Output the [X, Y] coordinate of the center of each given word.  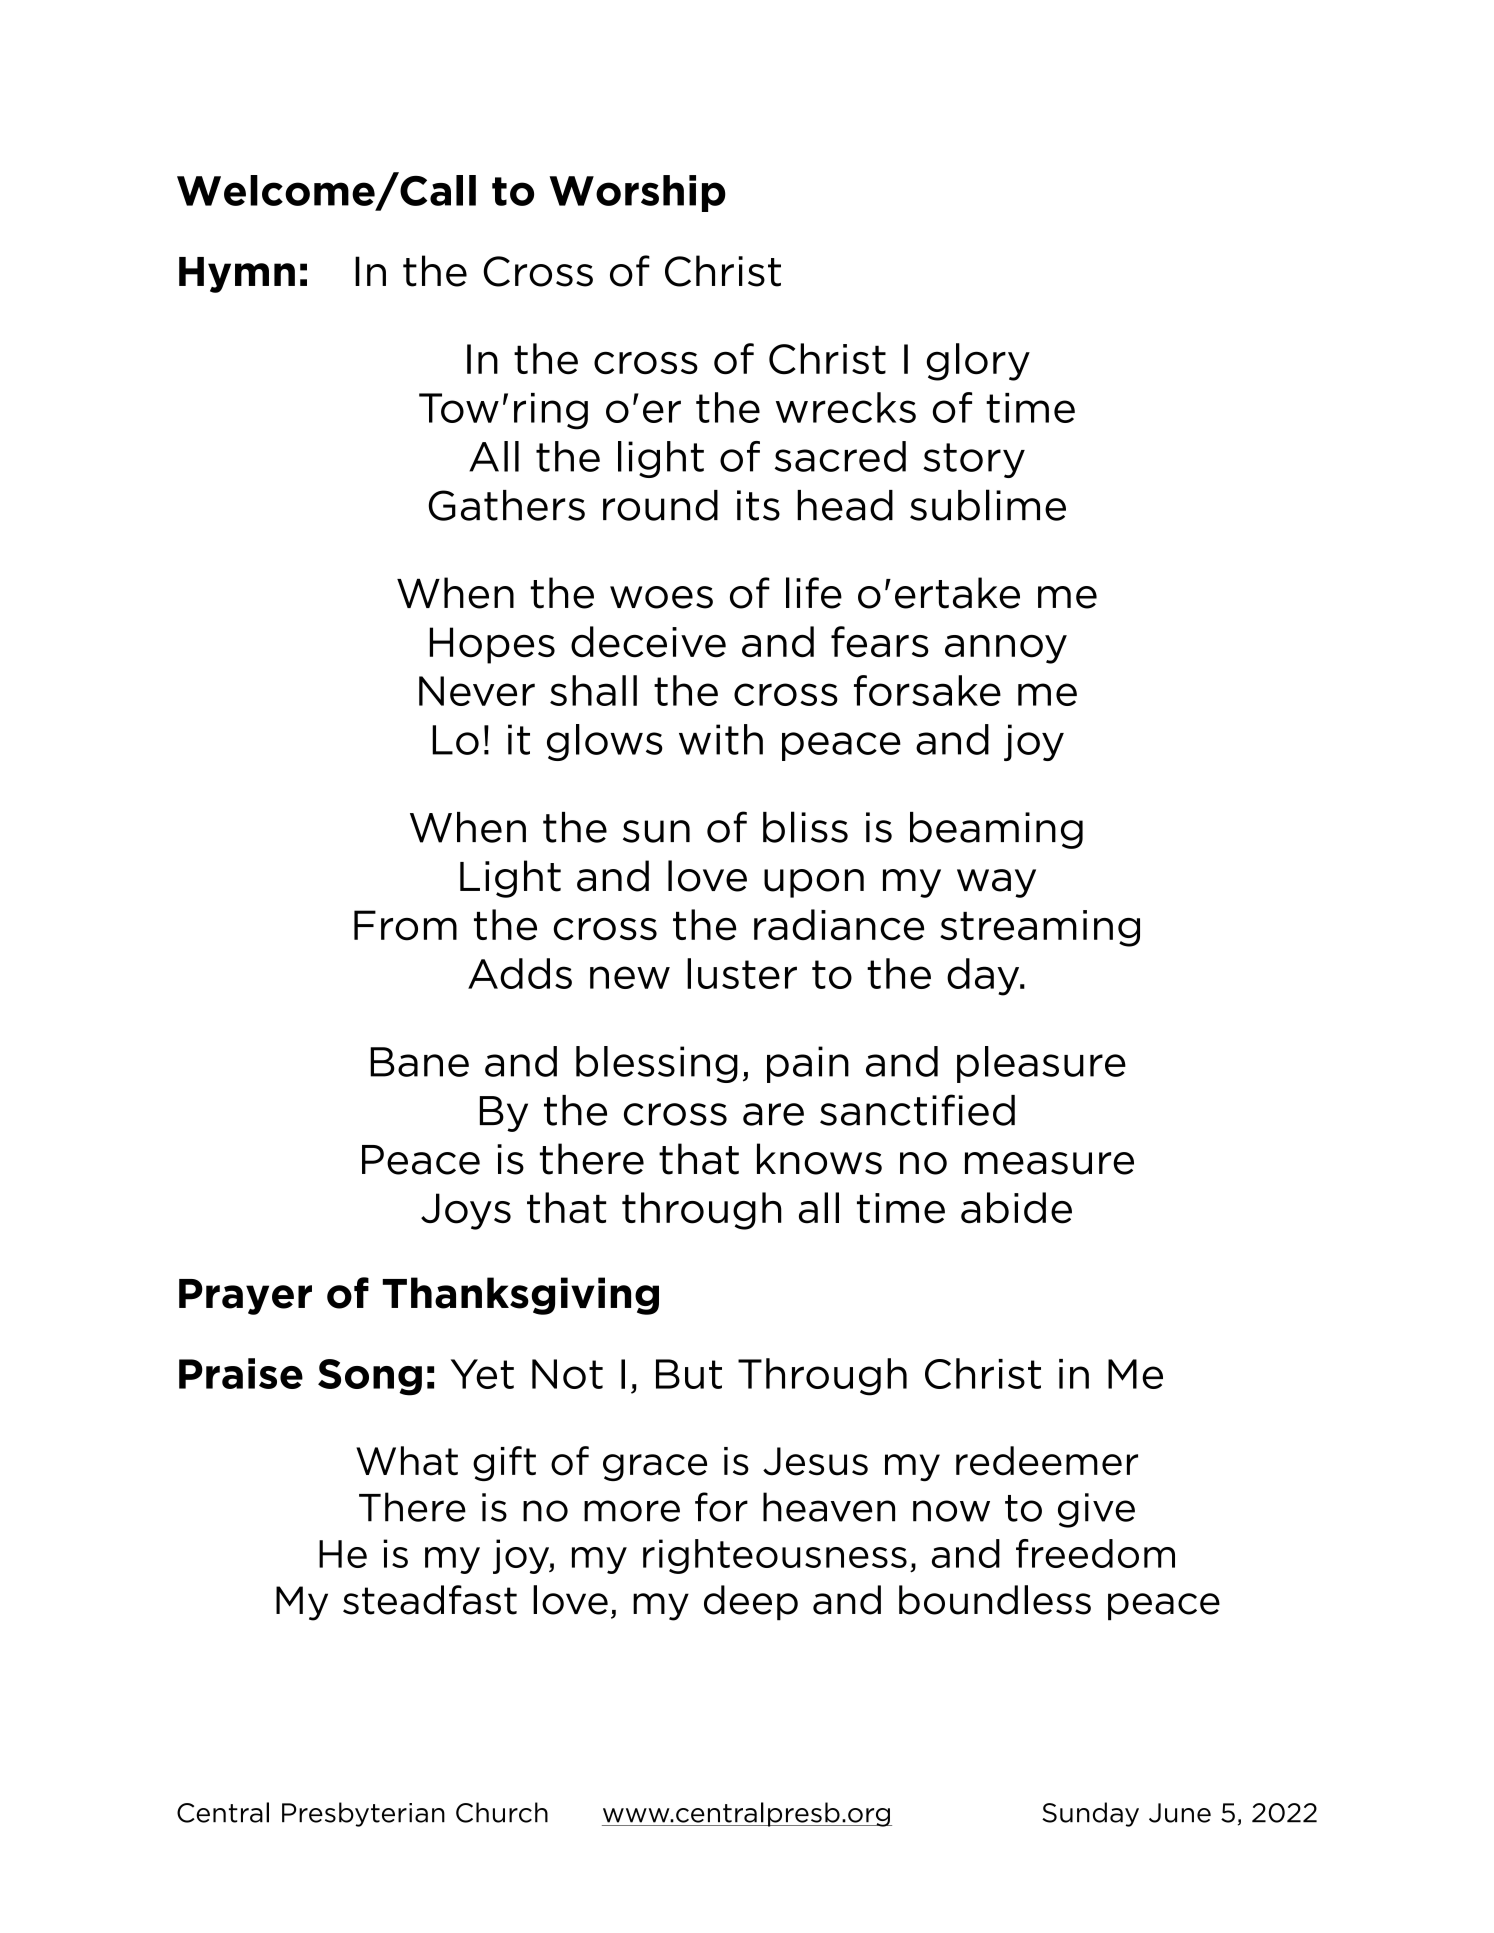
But [689, 1374]
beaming [996, 830]
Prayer [245, 1297]
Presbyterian [363, 1814]
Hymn [237, 275]
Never [477, 691]
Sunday [1090, 1814]
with [721, 739]
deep [751, 1603]
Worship [637, 193]
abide [1016, 1208]
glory [978, 362]
